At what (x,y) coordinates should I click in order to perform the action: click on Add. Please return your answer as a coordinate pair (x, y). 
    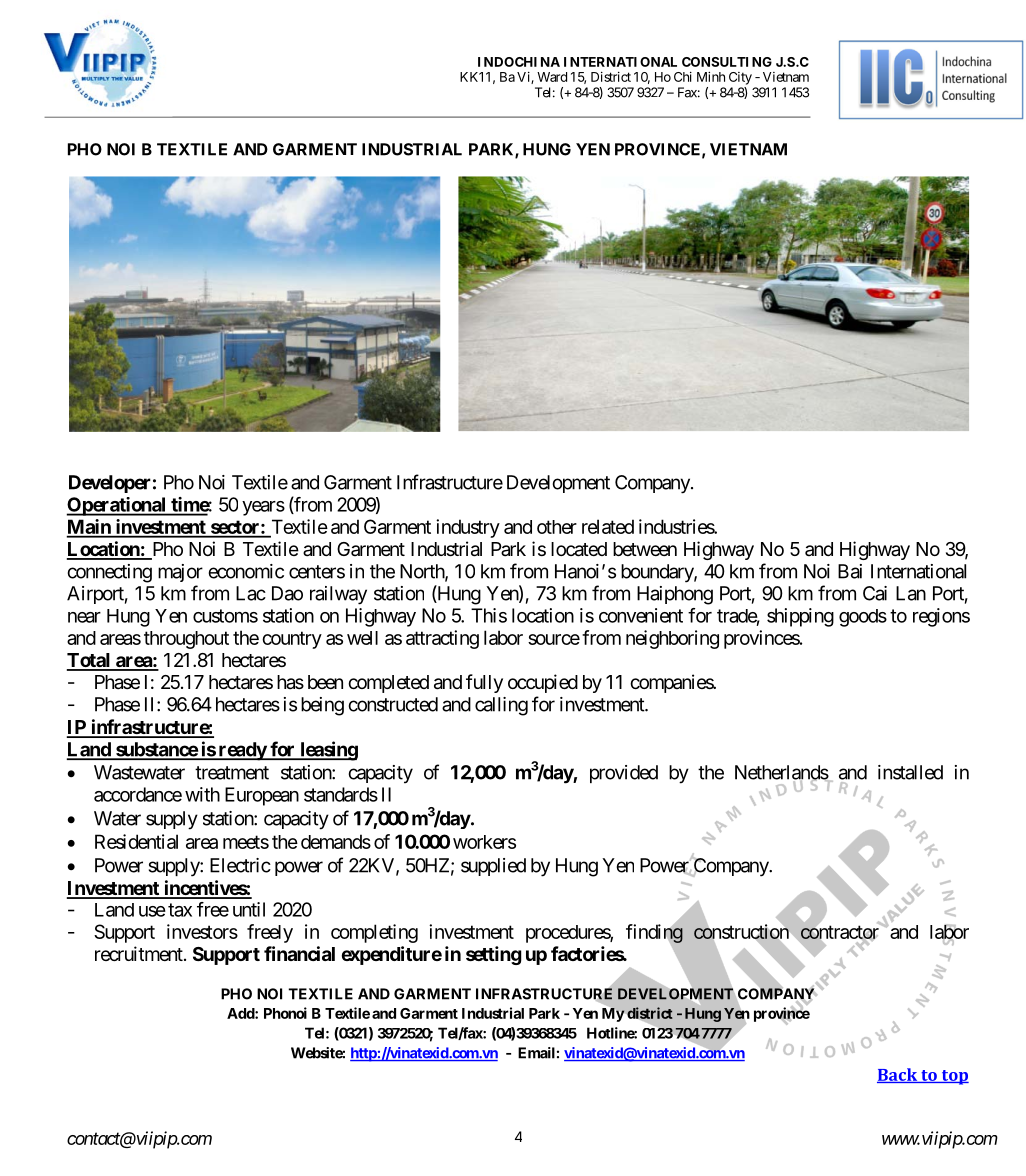
    Looking at the image, I should click on (241, 1013).
